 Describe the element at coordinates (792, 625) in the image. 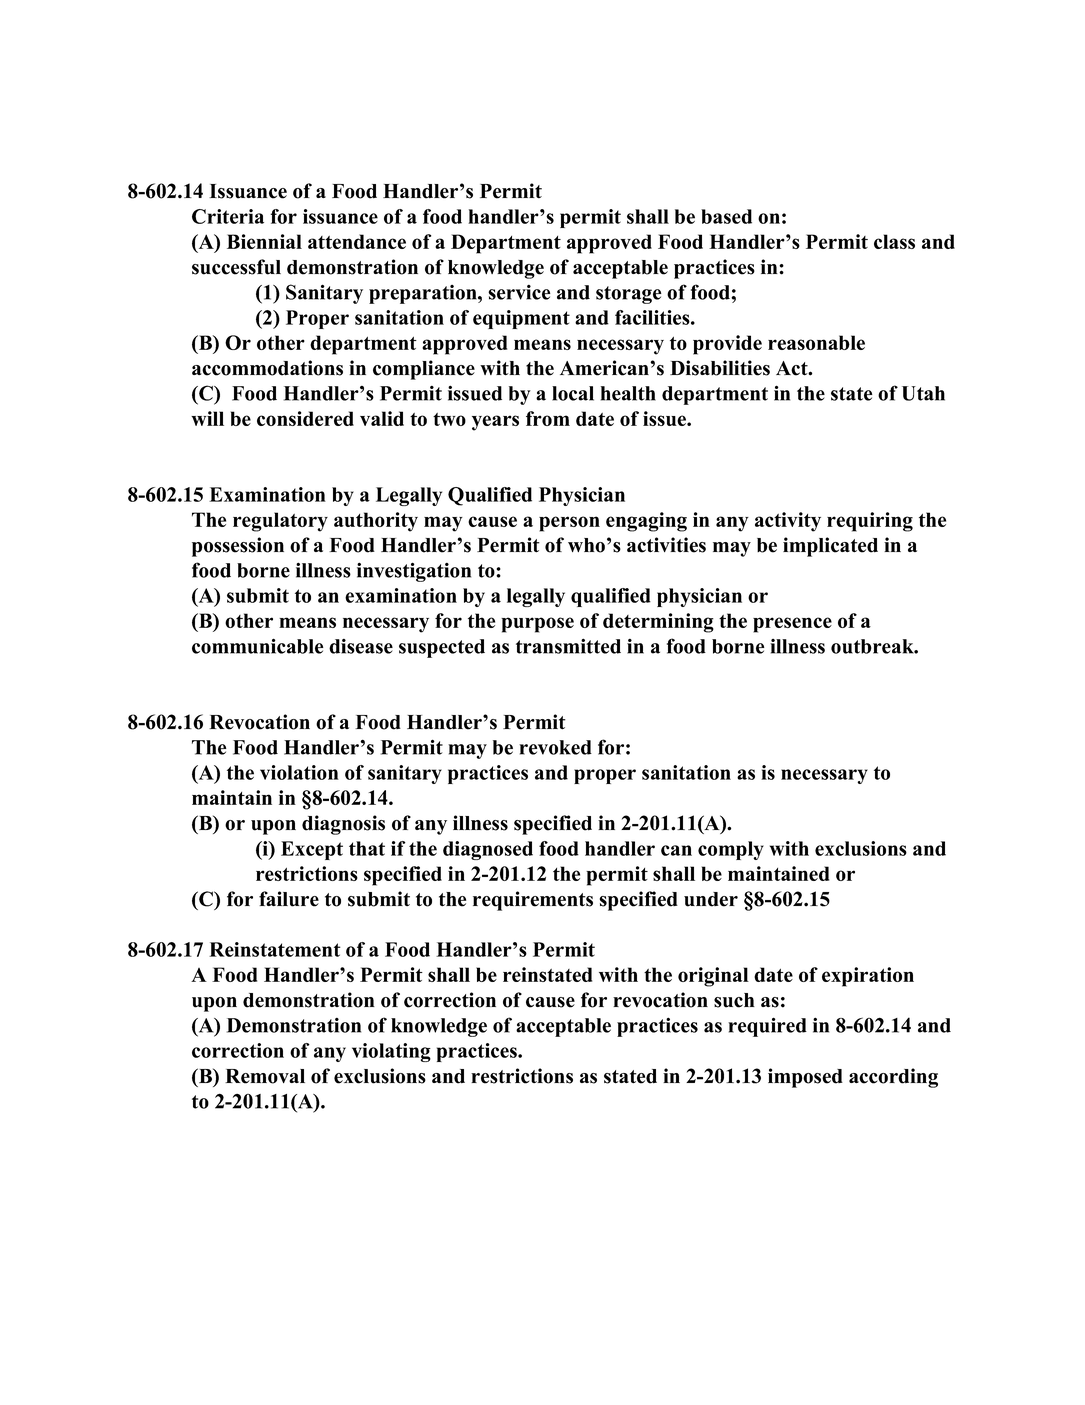

I see `presence` at that location.
